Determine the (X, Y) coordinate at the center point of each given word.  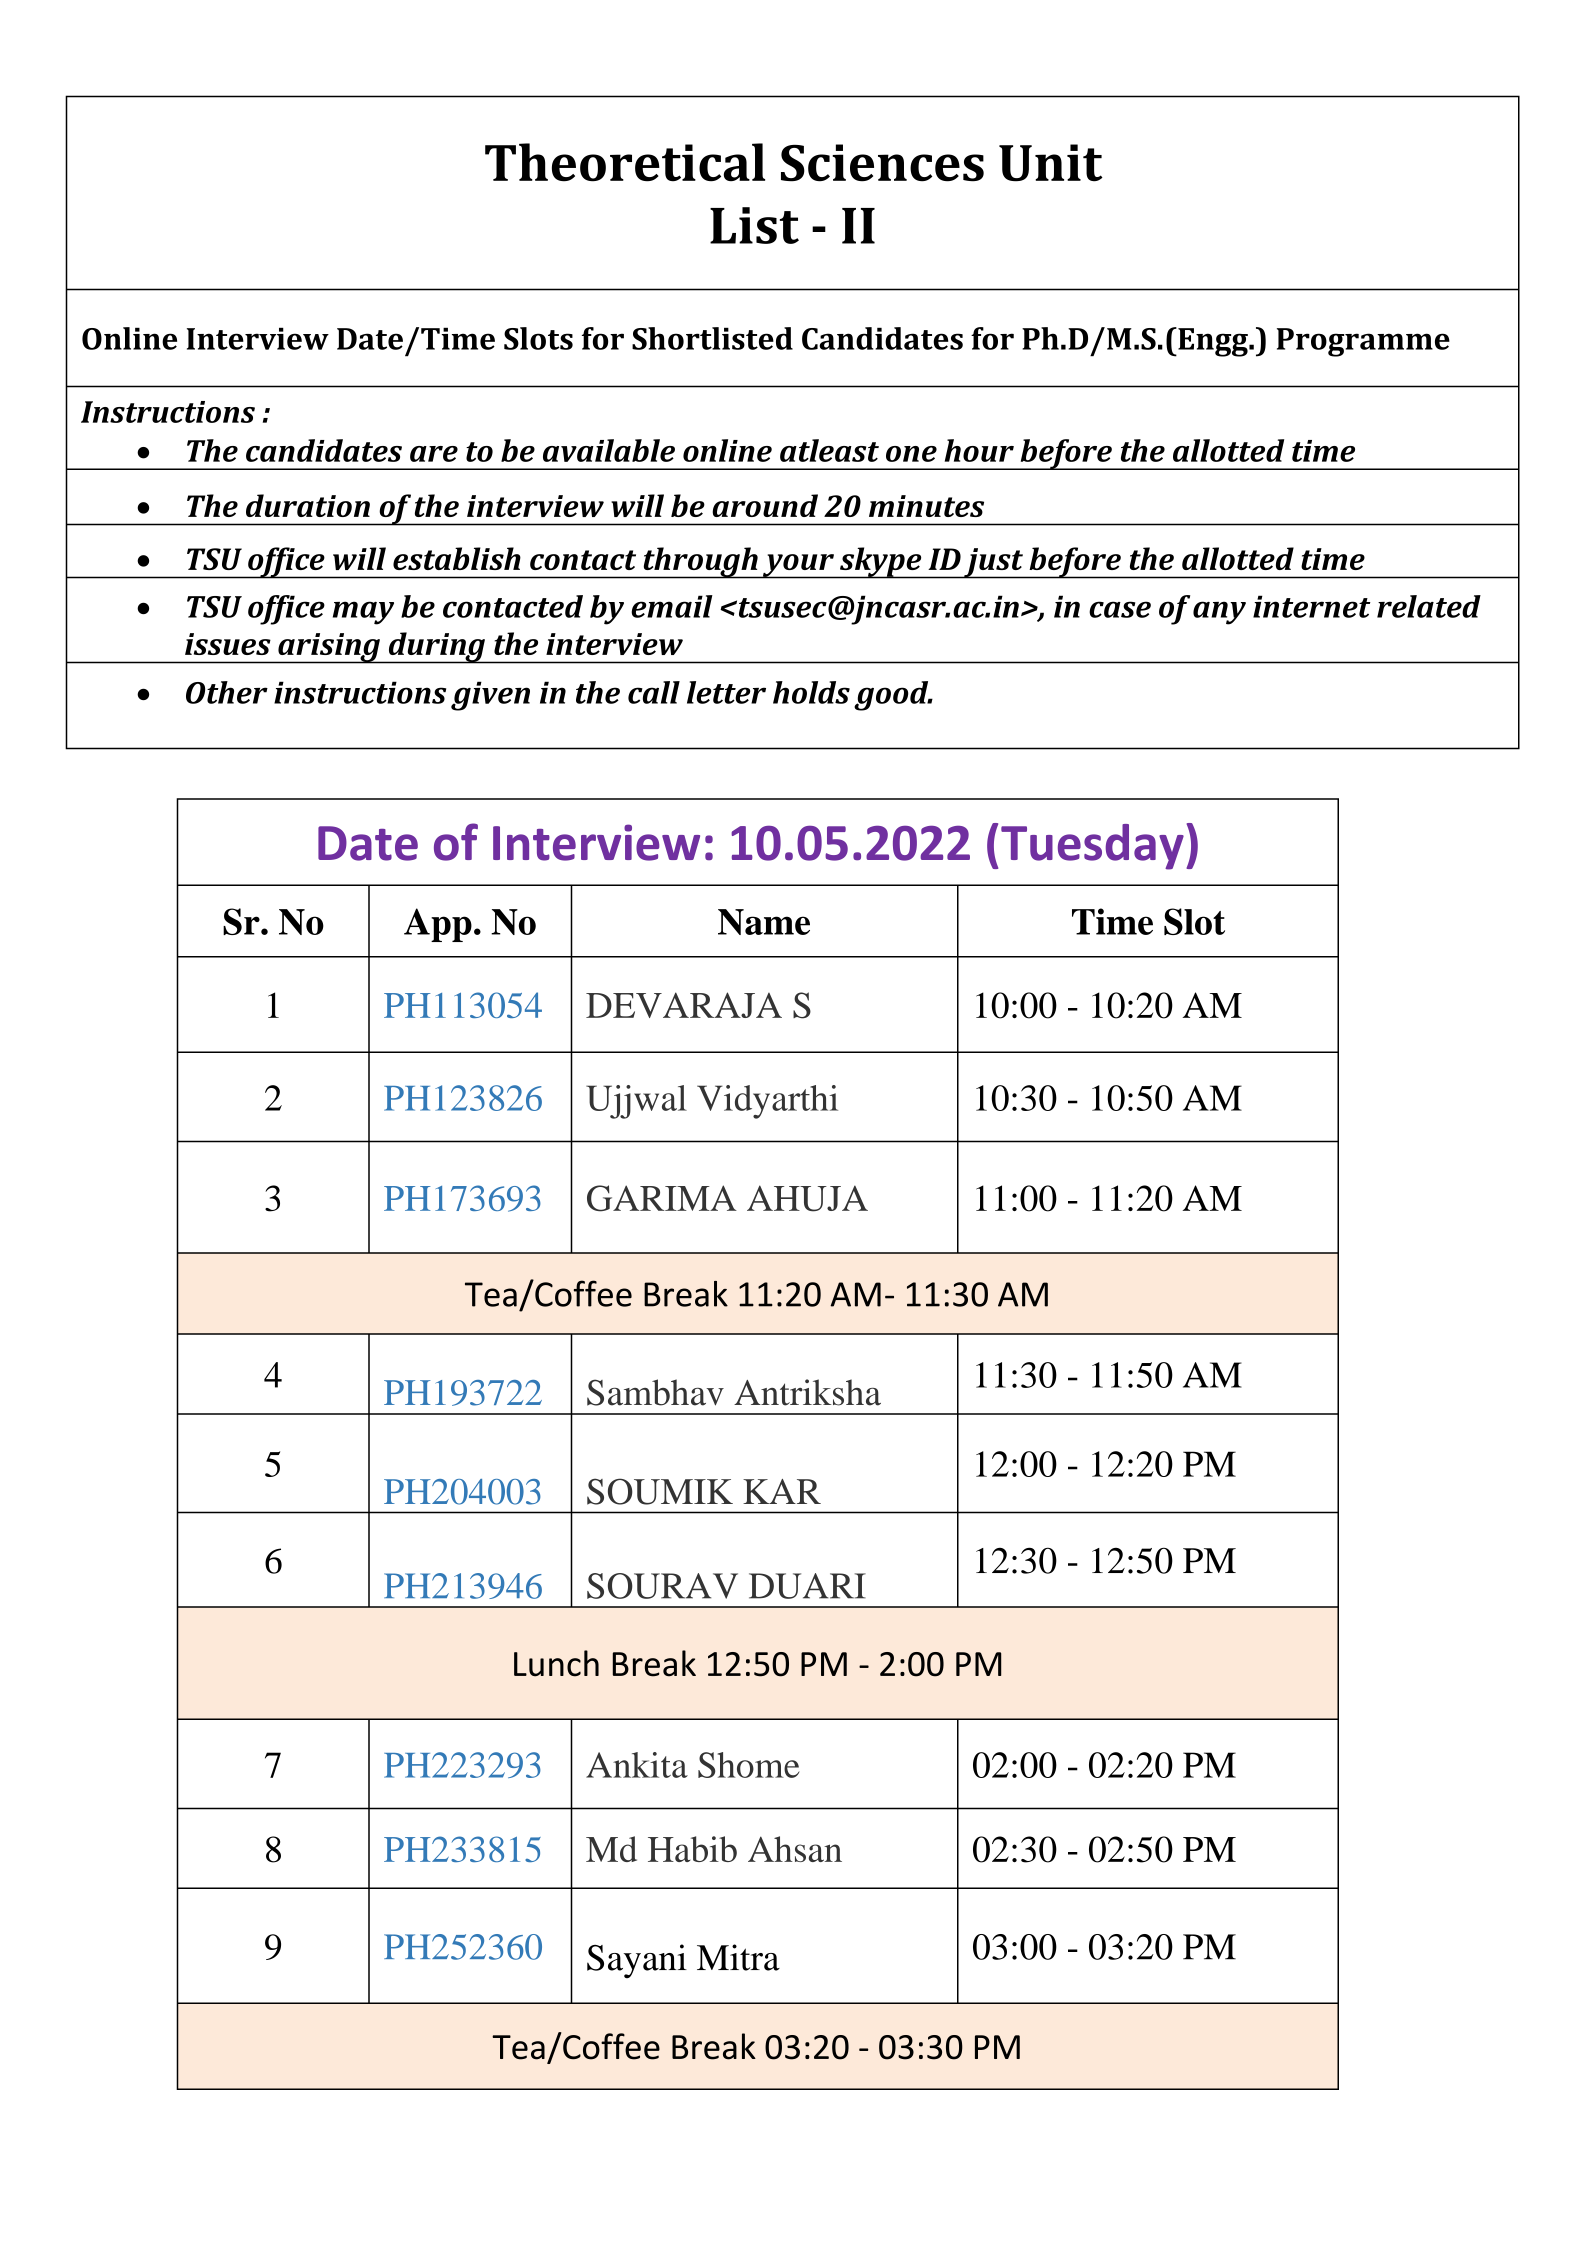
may (363, 613)
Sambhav (655, 1392)
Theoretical (625, 162)
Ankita (637, 1765)
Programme (1363, 342)
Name (764, 922)
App (438, 925)
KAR (782, 1491)
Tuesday (1092, 847)
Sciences (882, 163)
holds (811, 692)
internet (1312, 606)
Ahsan (795, 1849)
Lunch (556, 1663)
